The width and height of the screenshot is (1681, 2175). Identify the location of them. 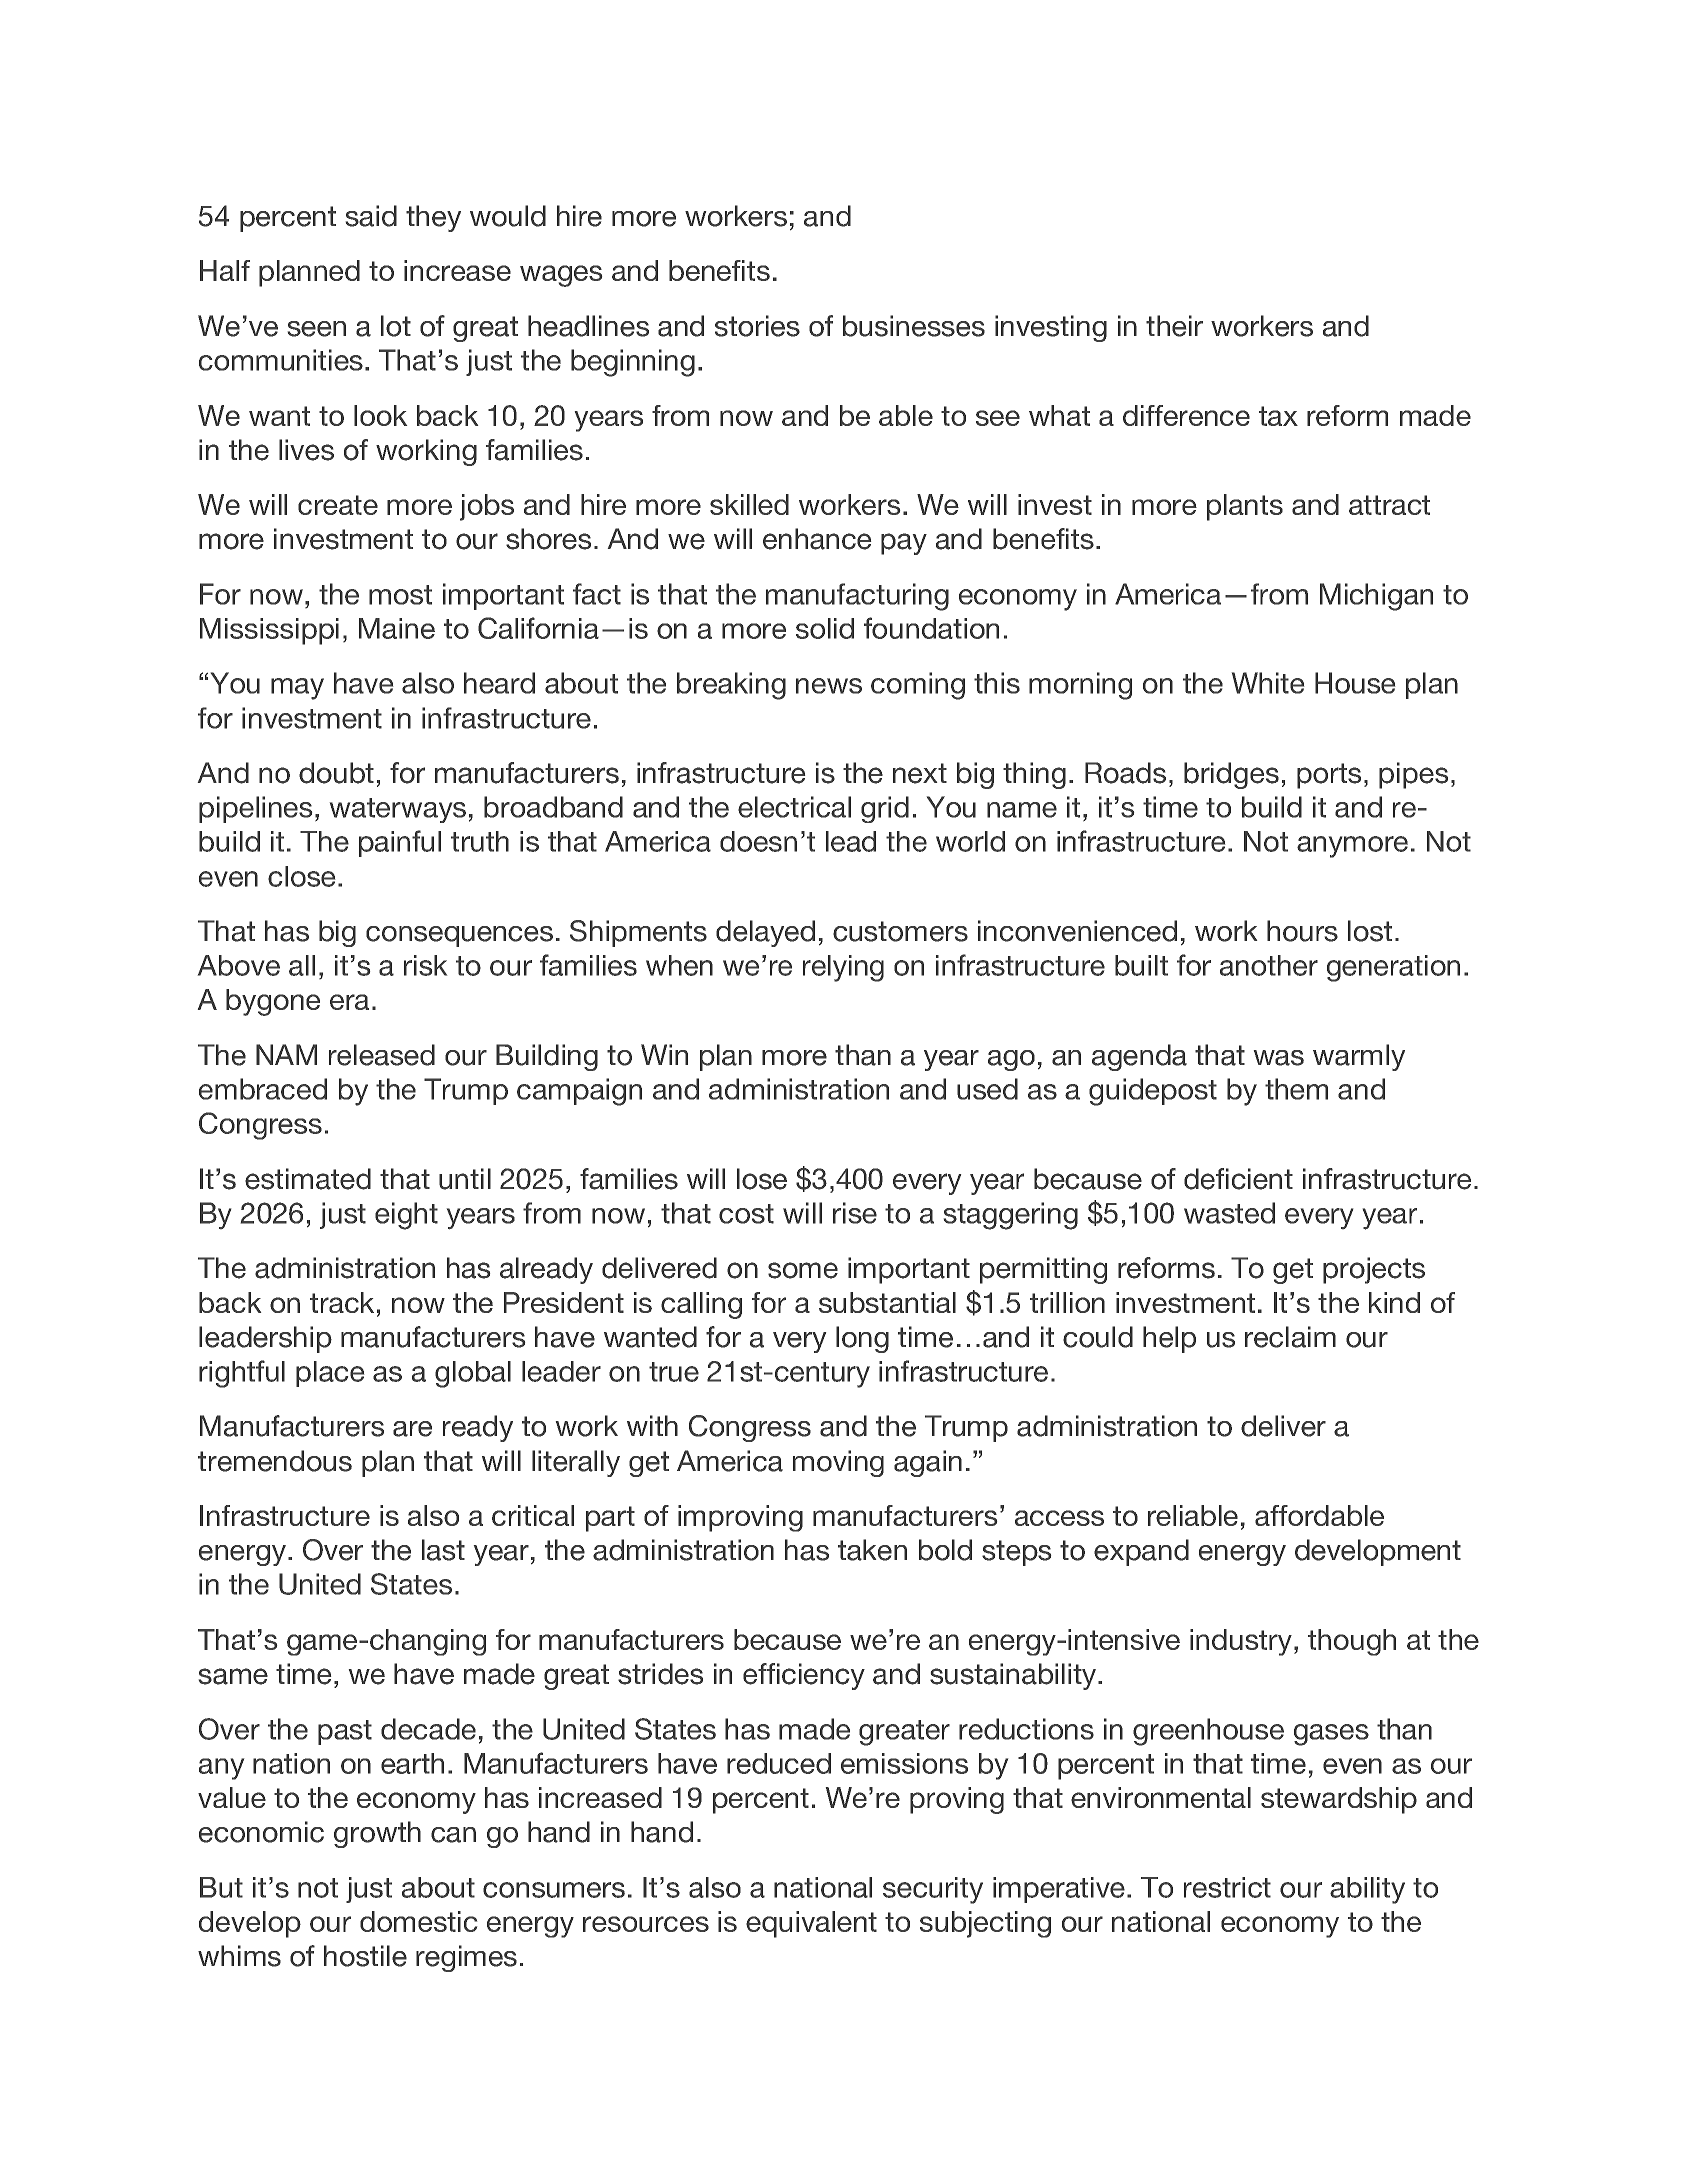
(1296, 1089).
